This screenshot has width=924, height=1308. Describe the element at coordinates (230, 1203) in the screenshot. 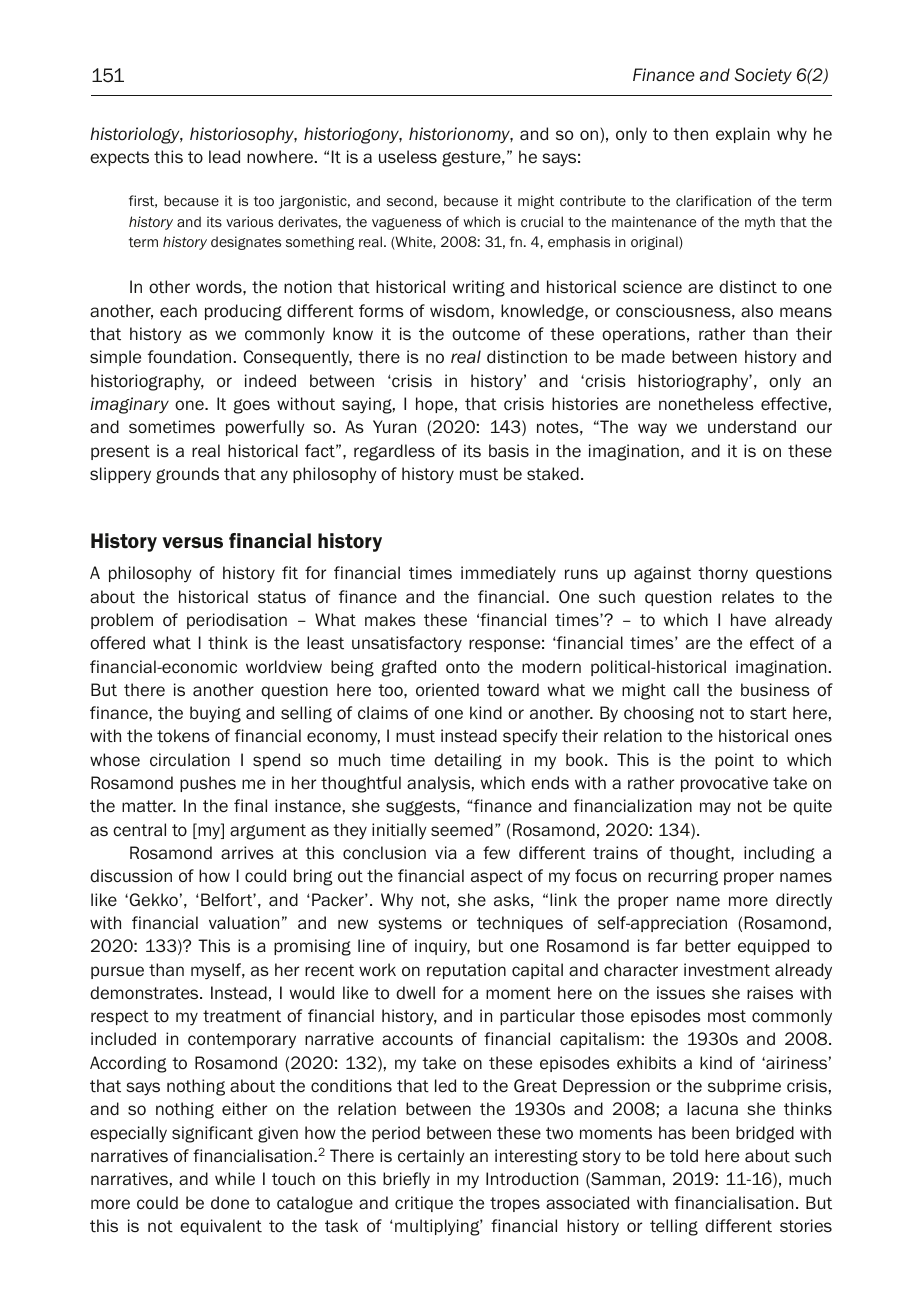

I see `done` at that location.
